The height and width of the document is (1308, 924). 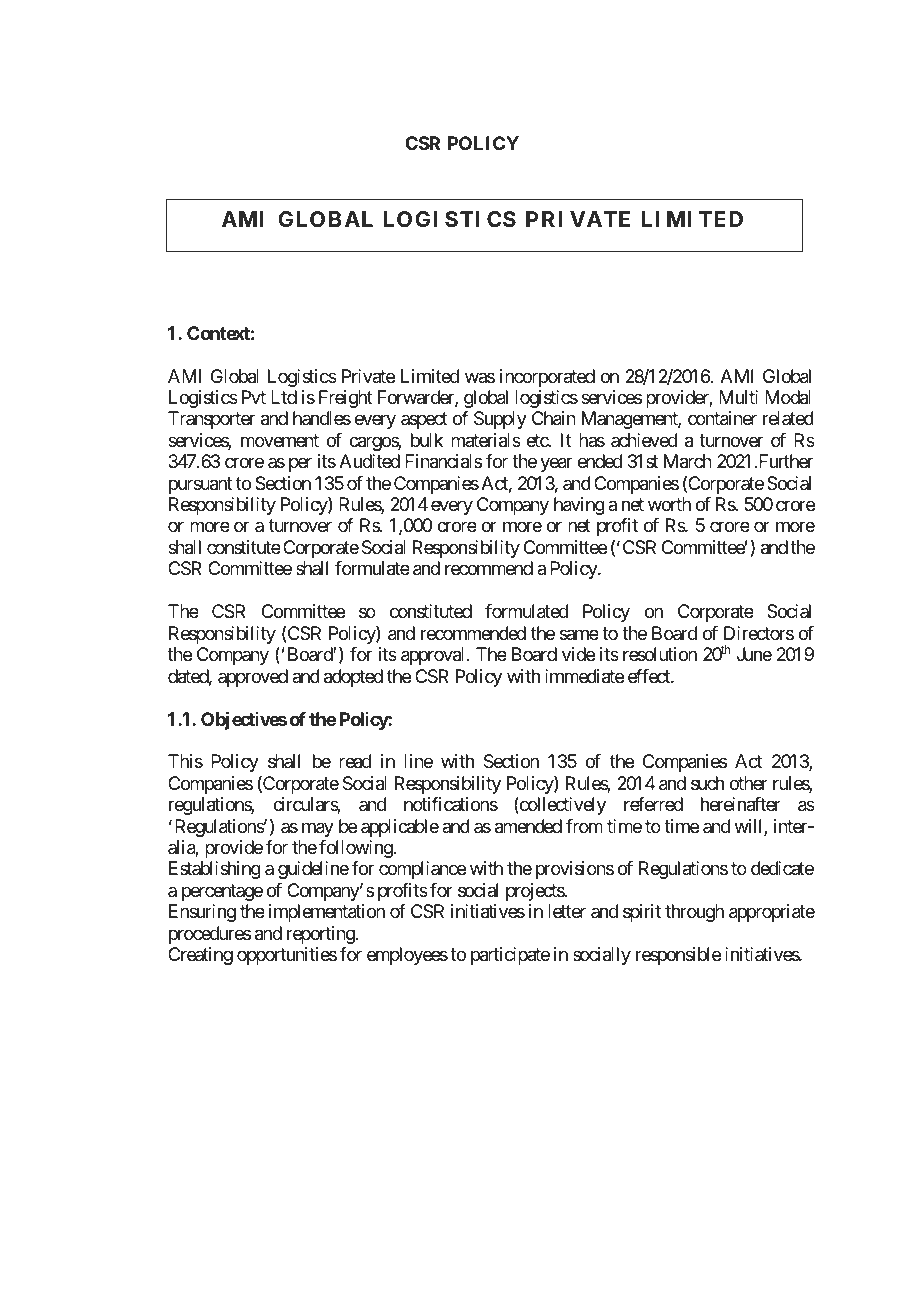 What do you see at coordinates (650, 676) in the document?
I see `effect` at bounding box center [650, 676].
